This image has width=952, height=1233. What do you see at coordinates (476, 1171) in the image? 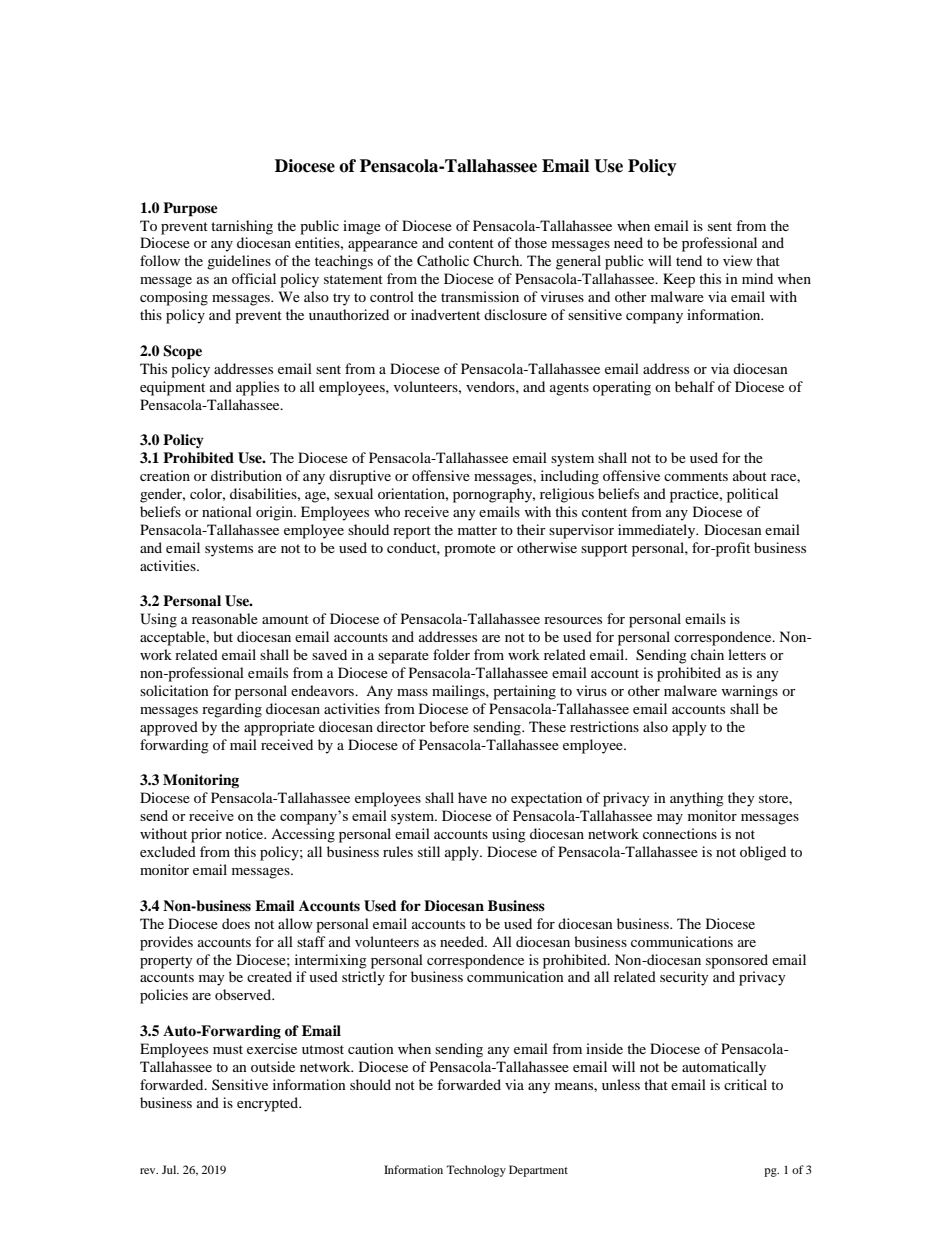
I see `Technology` at bounding box center [476, 1171].
